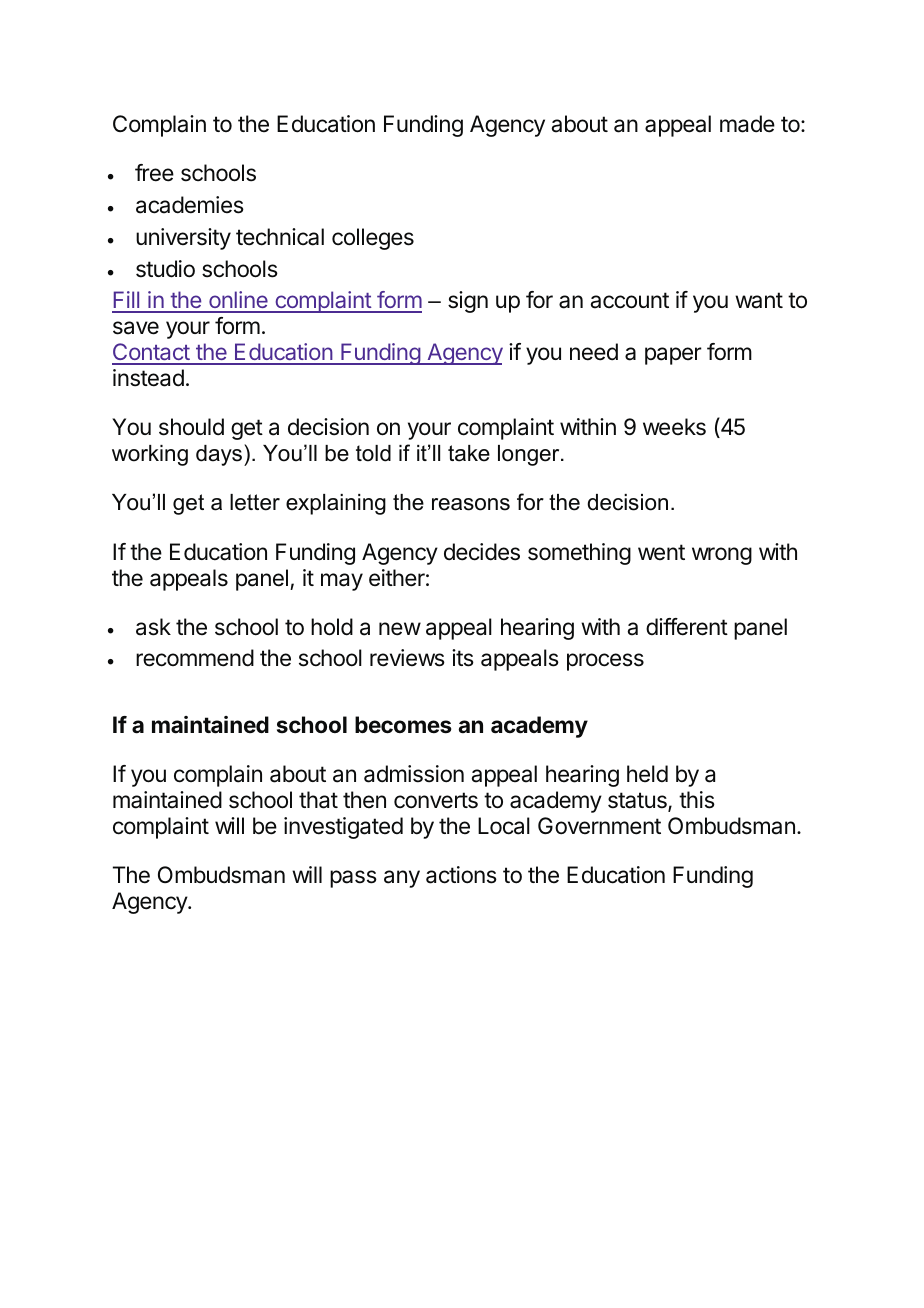  Describe the element at coordinates (661, 552) in the document. I see `went` at that location.
